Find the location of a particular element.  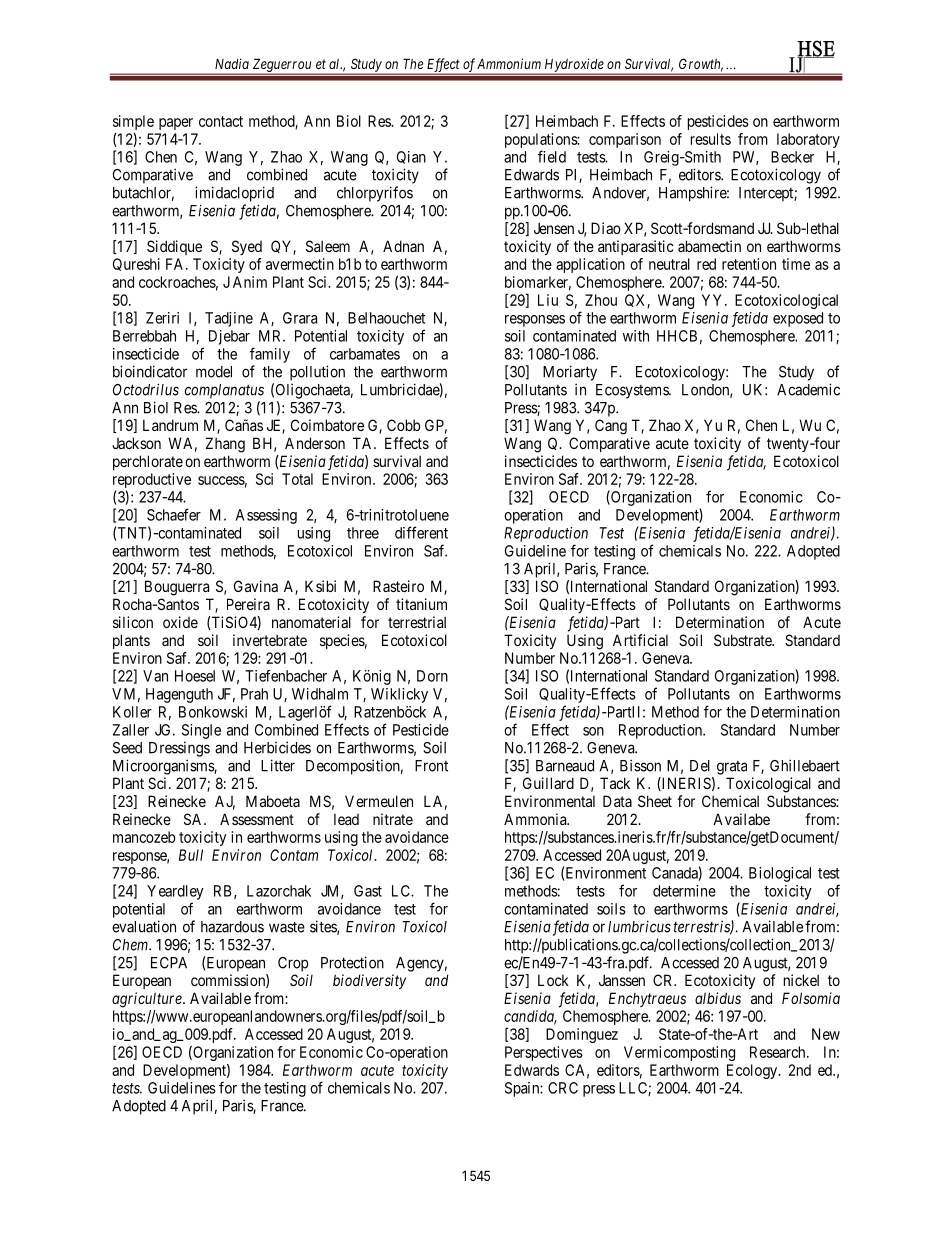

contact is located at coordinates (221, 121).
